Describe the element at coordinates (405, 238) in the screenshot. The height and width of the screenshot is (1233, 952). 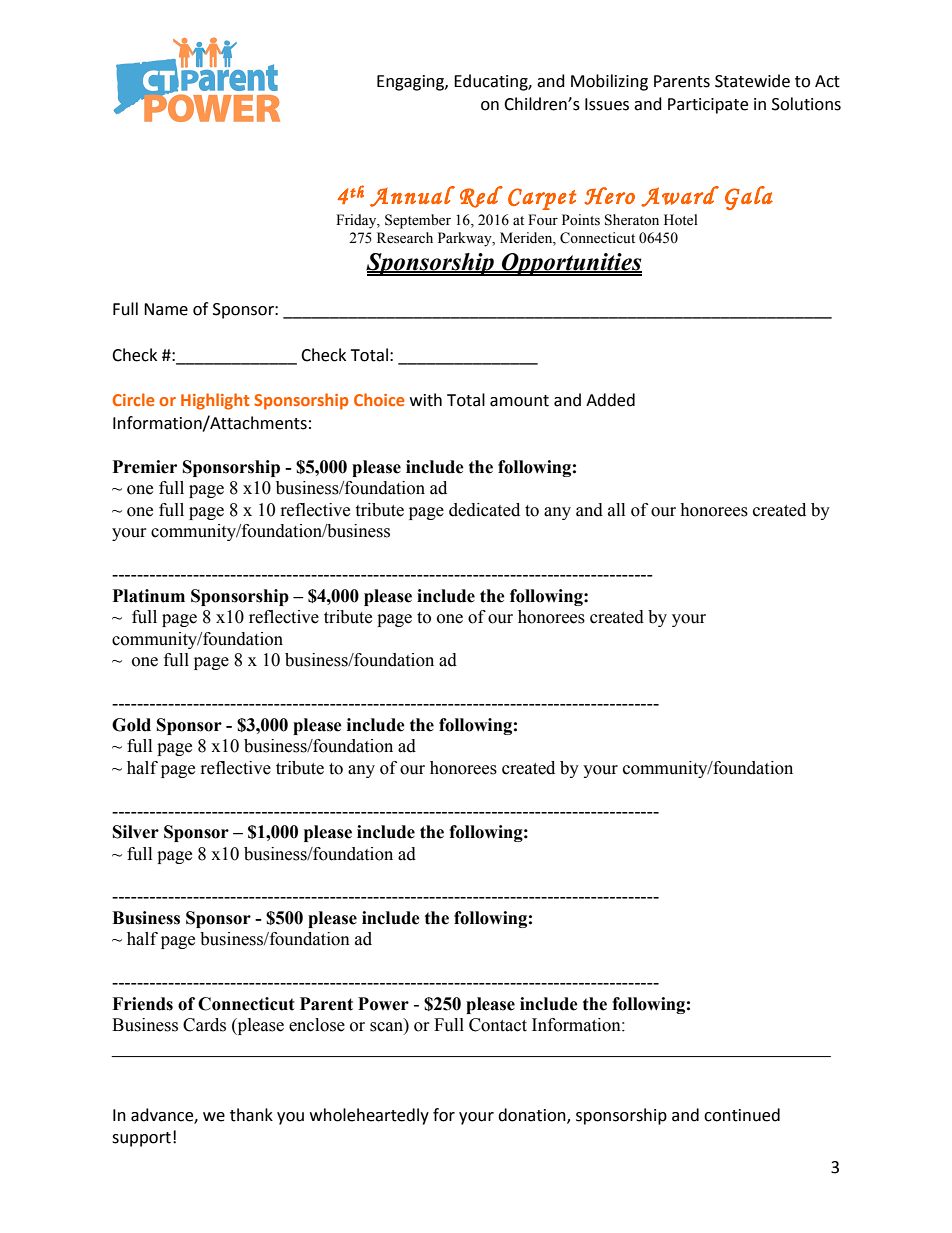
I see `Research` at that location.
